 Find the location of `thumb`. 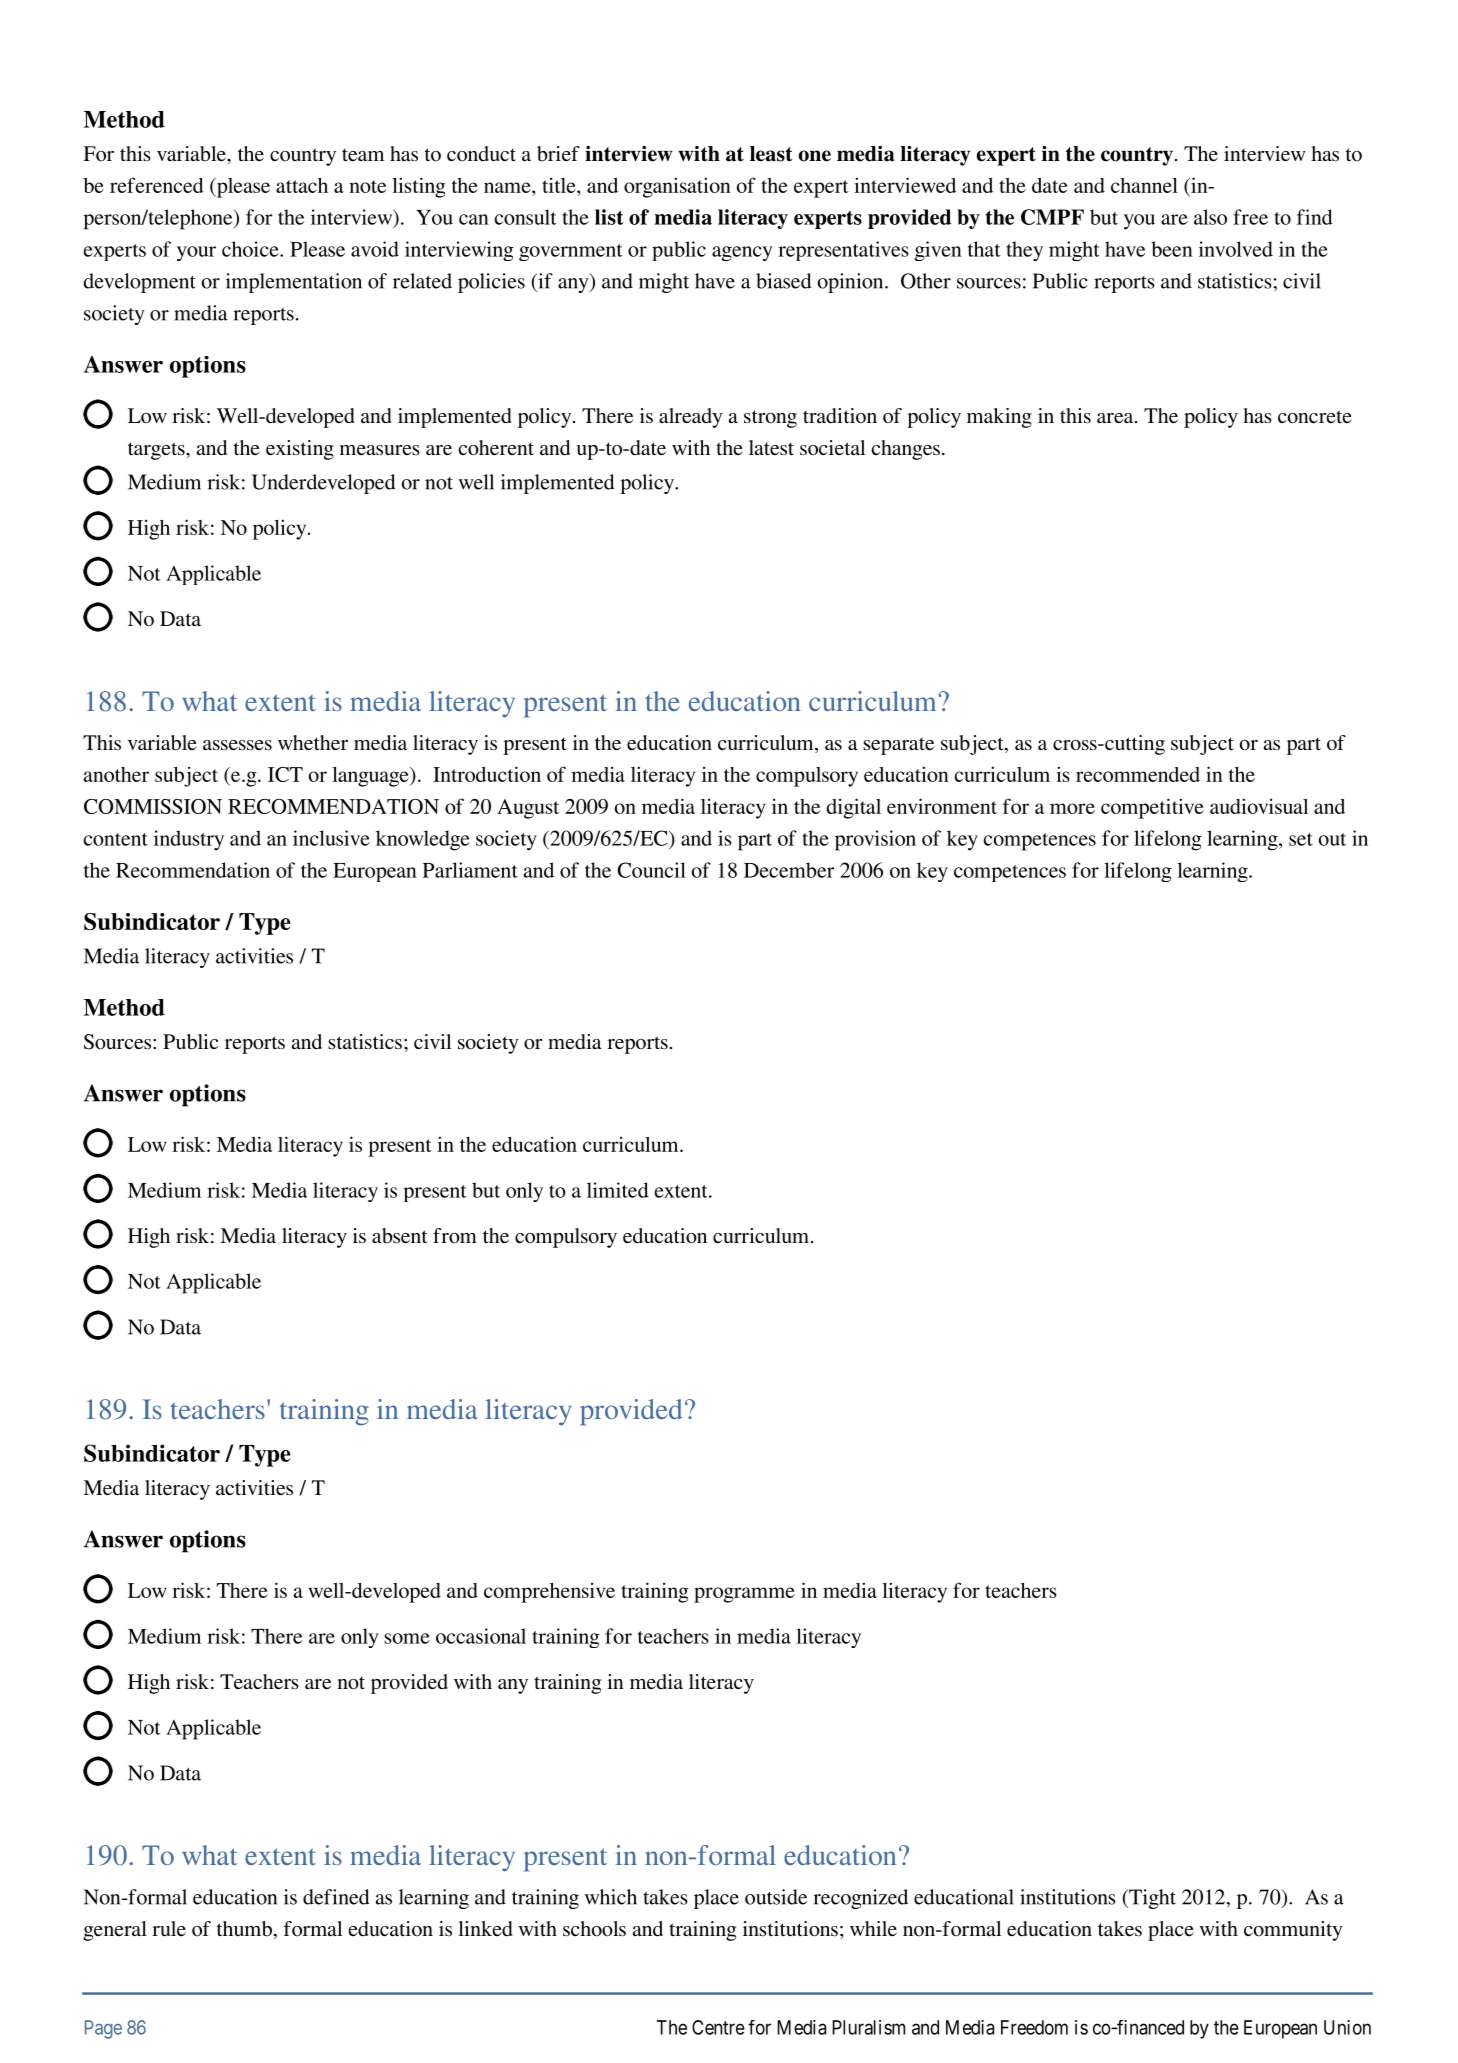

thumb is located at coordinates (244, 1928).
